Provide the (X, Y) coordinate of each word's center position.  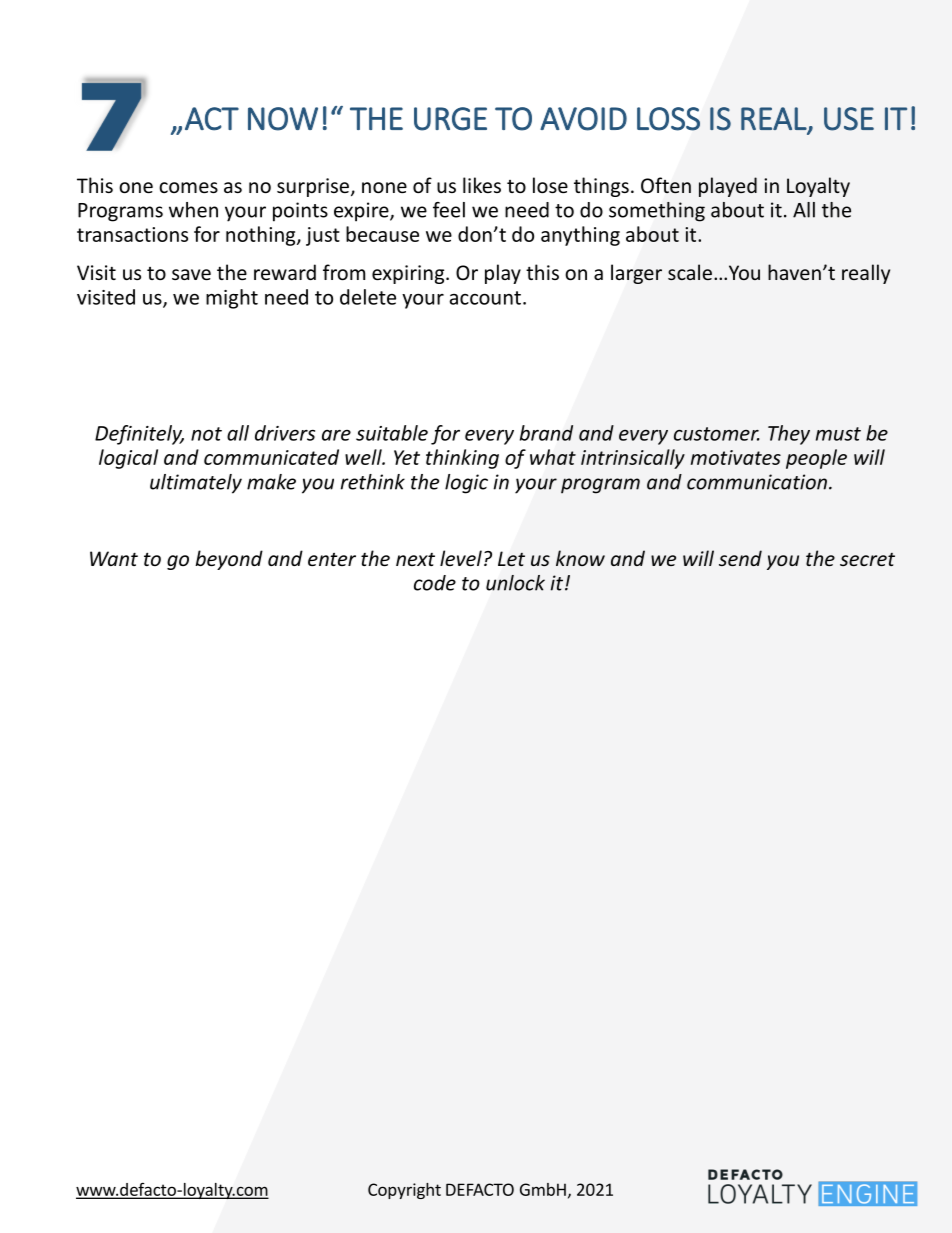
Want (114, 558)
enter (332, 559)
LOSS (668, 119)
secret (867, 559)
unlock (515, 583)
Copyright (404, 1191)
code (435, 583)
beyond (229, 560)
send (740, 558)
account (485, 298)
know (580, 558)
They (789, 435)
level (461, 558)
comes (188, 187)
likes (482, 185)
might (232, 299)
